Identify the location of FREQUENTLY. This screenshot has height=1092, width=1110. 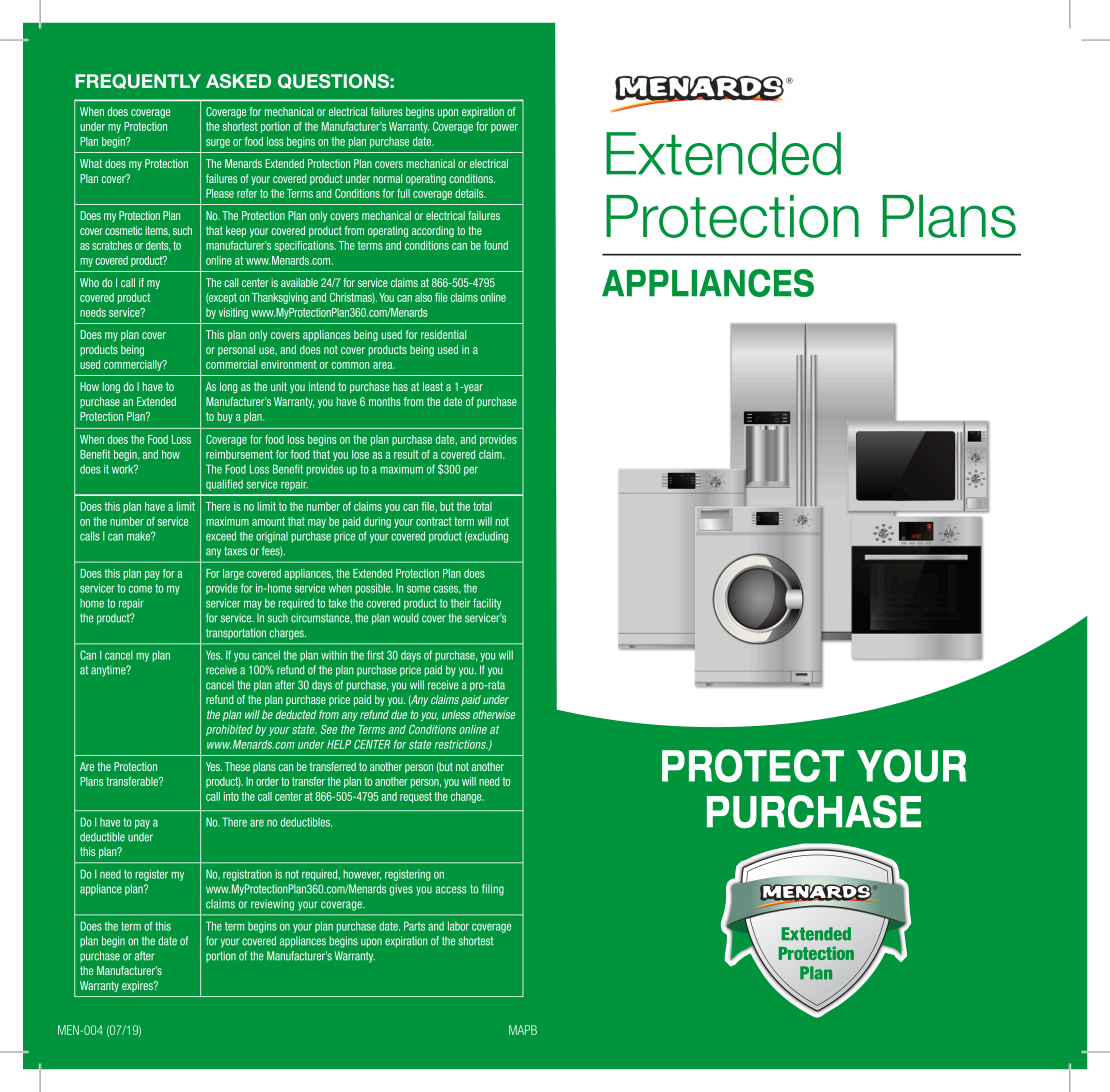
(138, 81).
